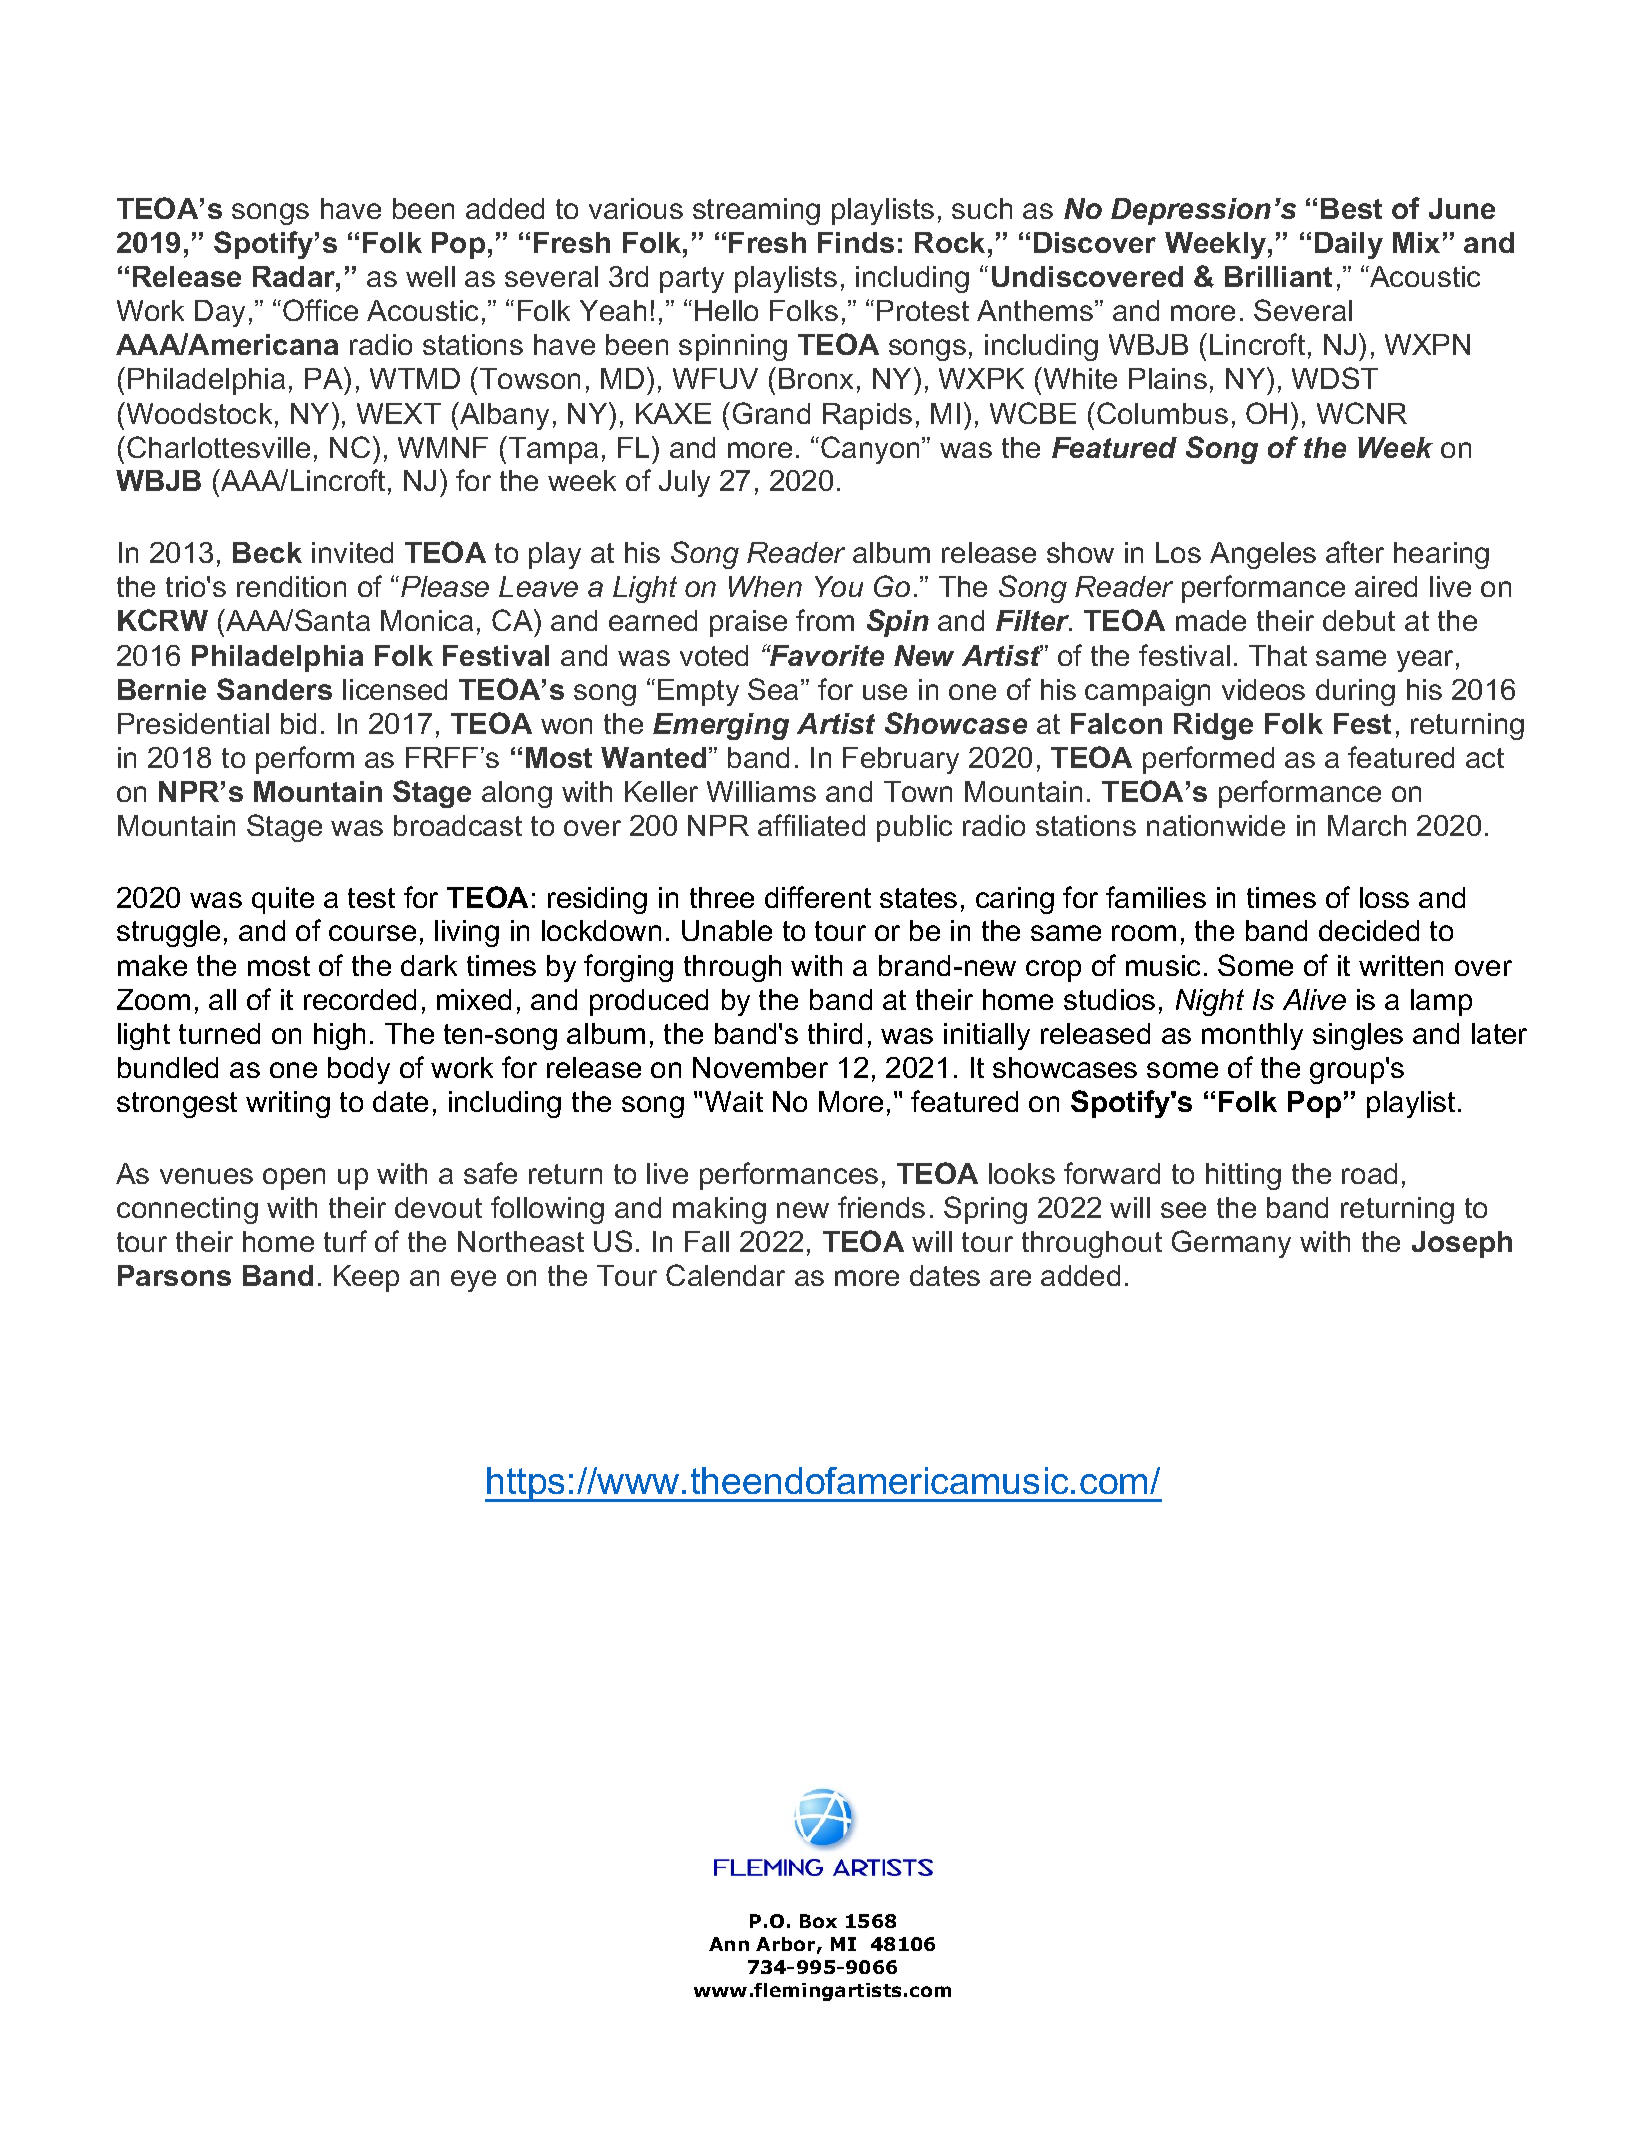 The width and height of the screenshot is (1647, 2132). What do you see at coordinates (1349, 245) in the screenshot?
I see `Daily` at bounding box center [1349, 245].
